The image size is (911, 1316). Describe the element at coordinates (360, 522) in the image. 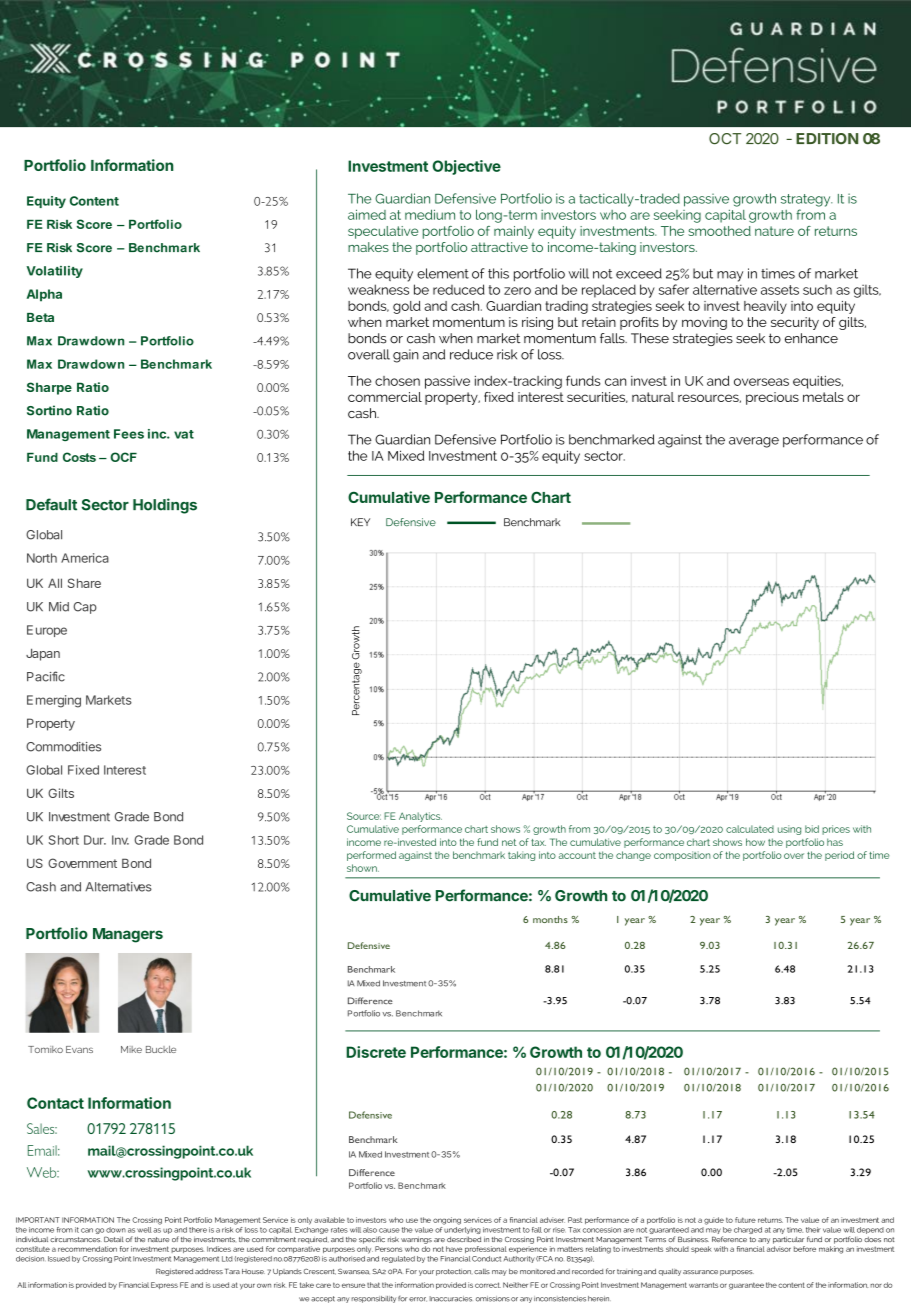

I see `KEY` at that location.
